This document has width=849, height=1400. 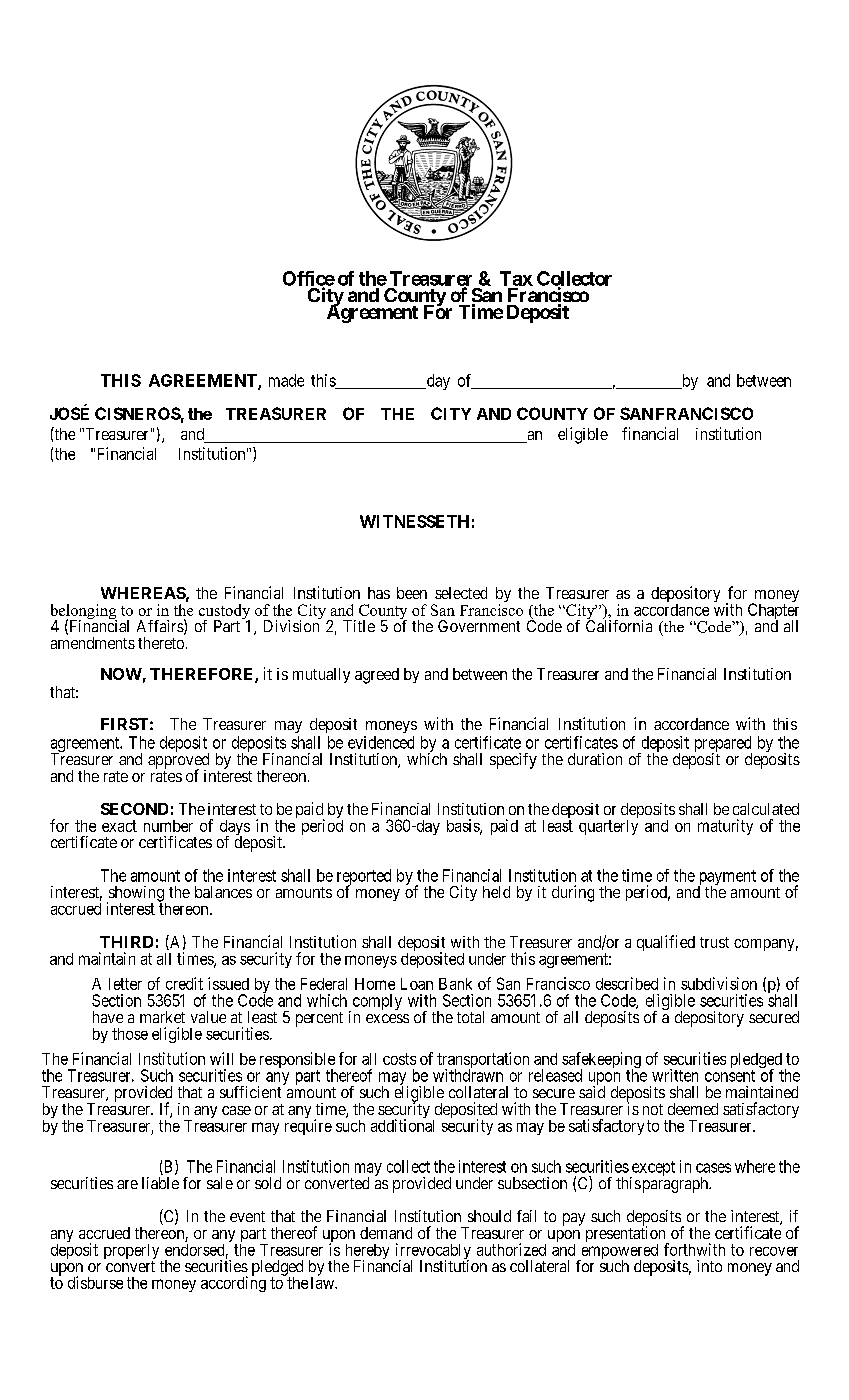 I want to click on THIRD, so click(x=126, y=942).
